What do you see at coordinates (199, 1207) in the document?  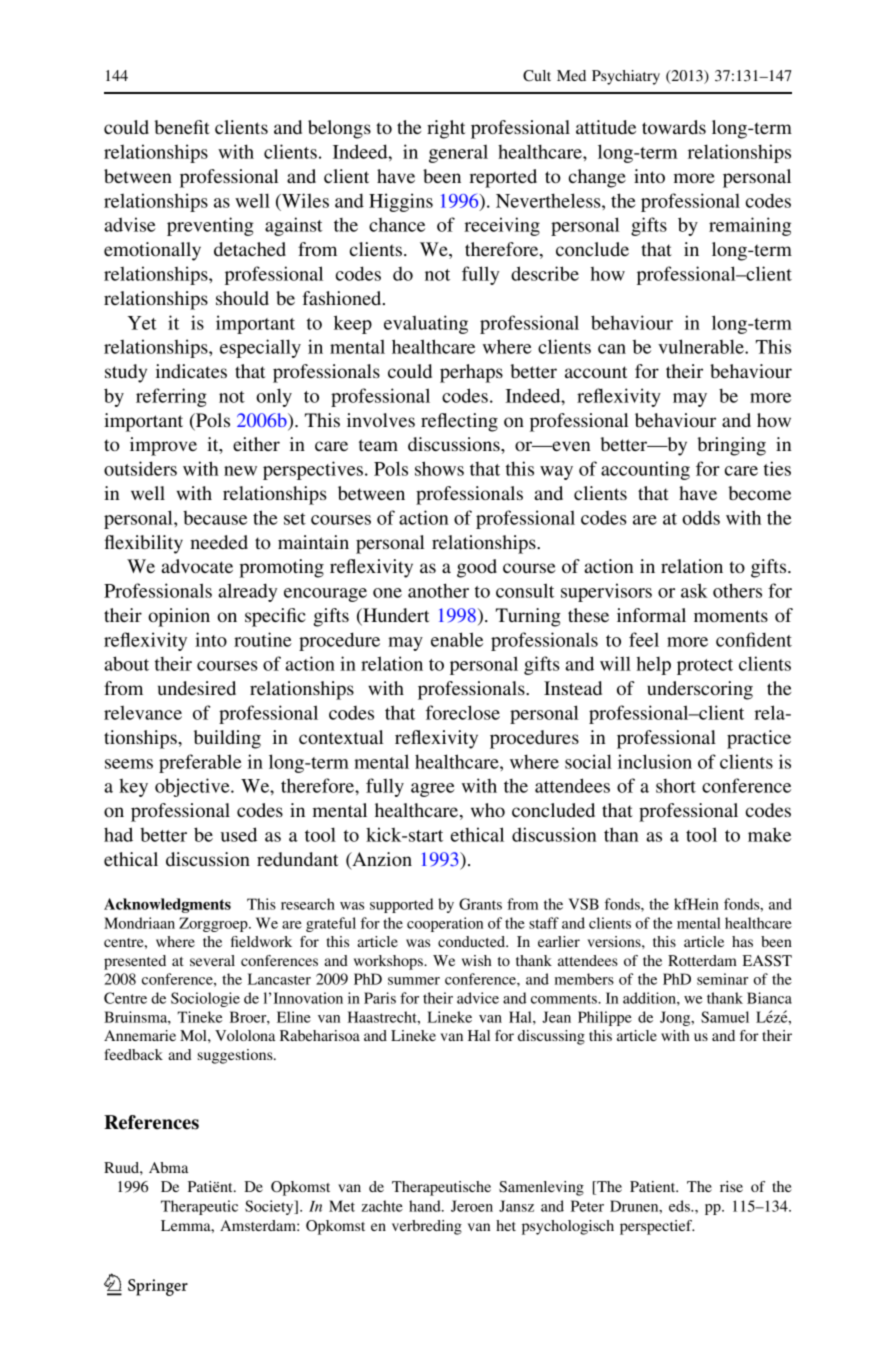 I see `Therapeutic` at bounding box center [199, 1207].
